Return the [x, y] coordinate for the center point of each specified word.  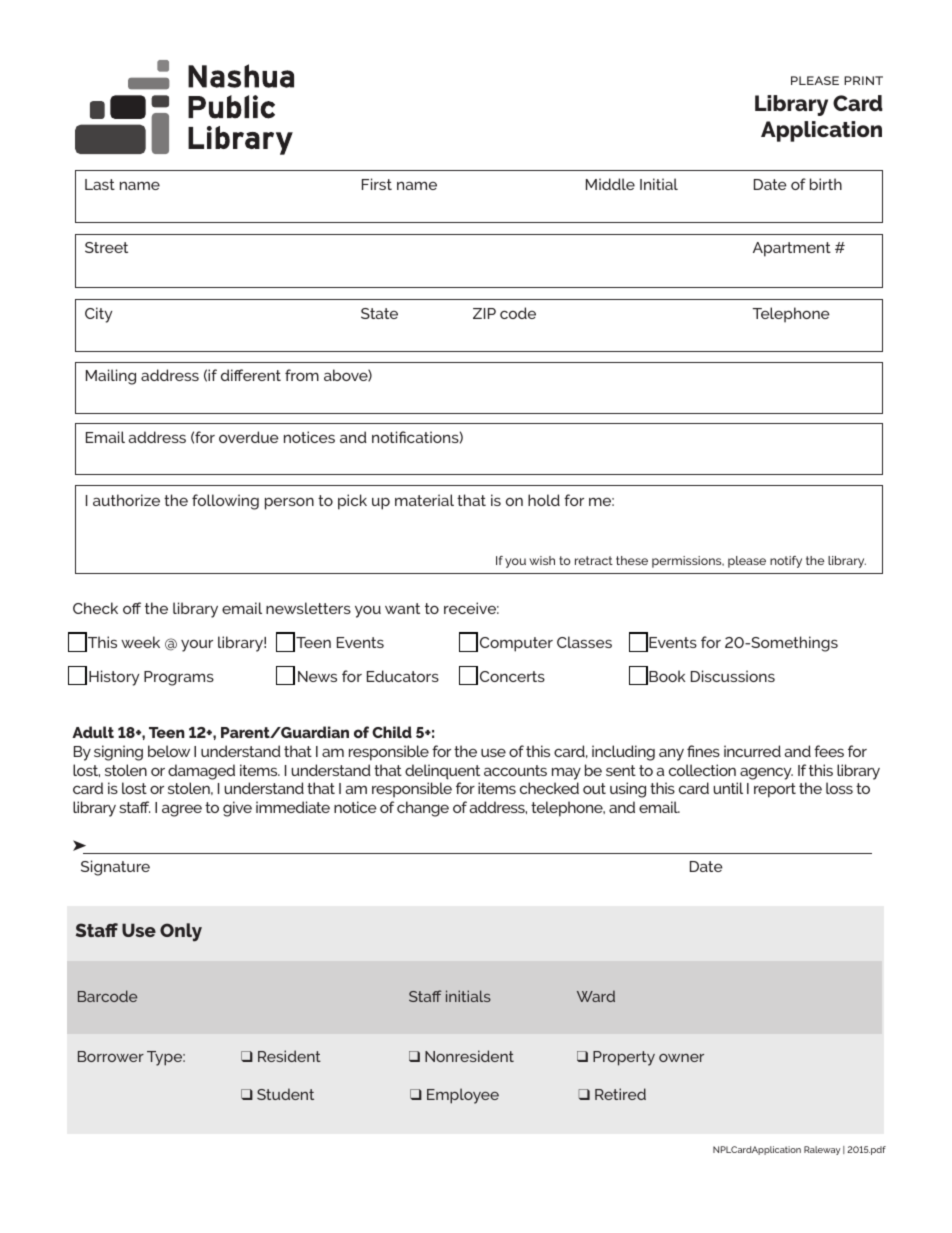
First [377, 184]
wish [542, 560]
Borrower [111, 1056]
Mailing [111, 377]
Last [100, 184]
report [775, 790]
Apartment [792, 249]
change [423, 809]
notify [786, 562]
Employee [463, 1096]
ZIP [484, 313]
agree [182, 810]
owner [681, 1057]
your [197, 645]
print [863, 80]
